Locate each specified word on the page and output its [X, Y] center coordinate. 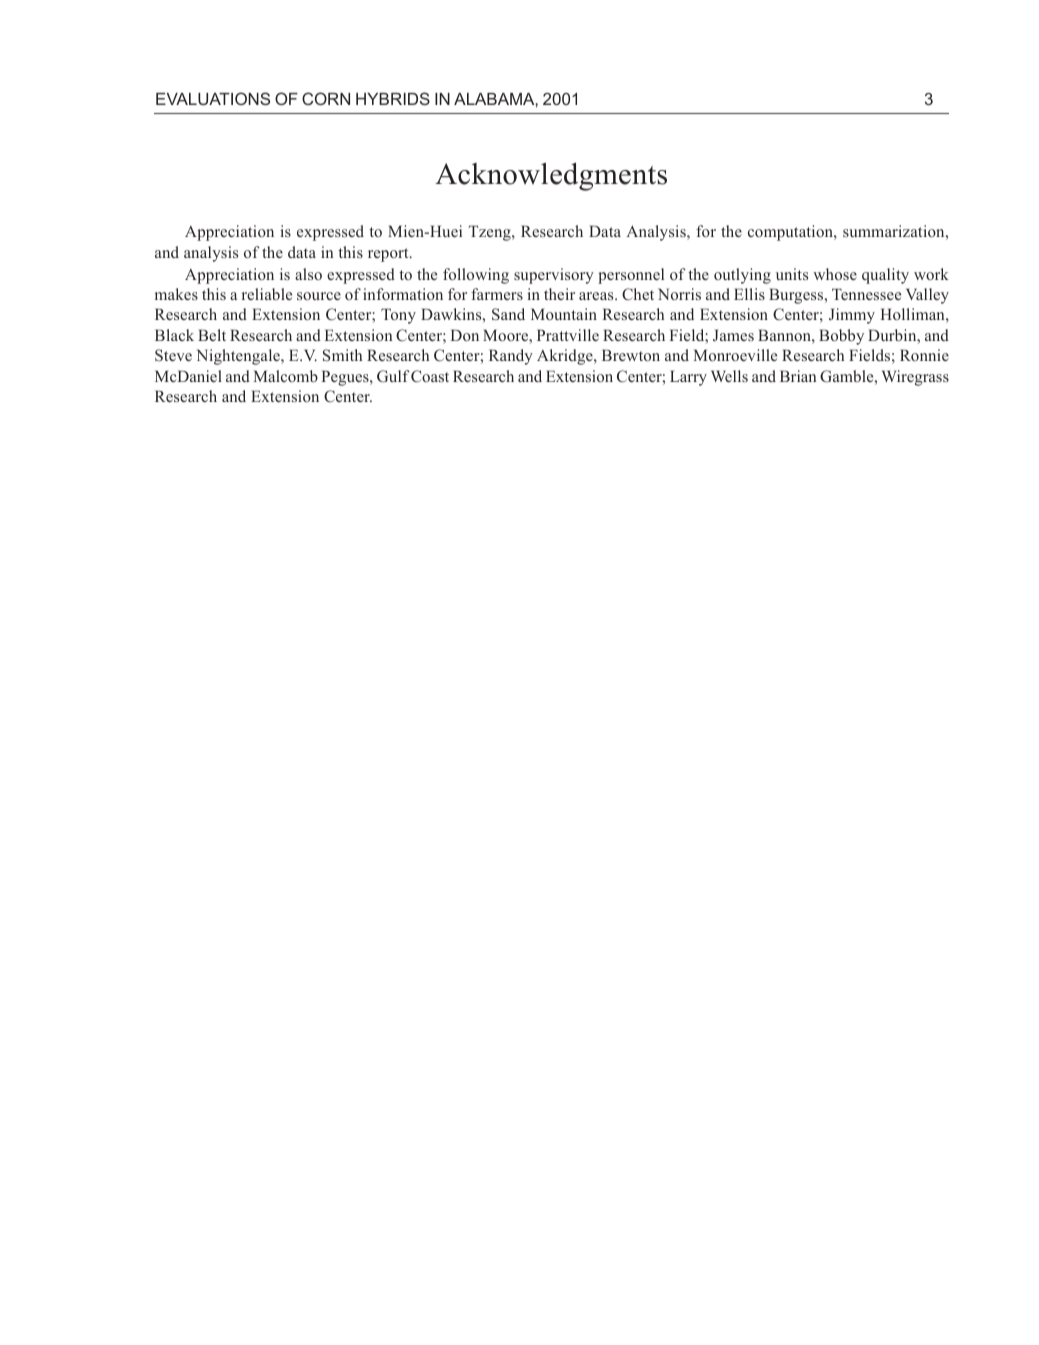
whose [835, 274]
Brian [798, 376]
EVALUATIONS [213, 98]
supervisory [554, 276]
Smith [342, 355]
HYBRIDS [393, 98]
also [308, 274]
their [559, 294]
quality [885, 276]
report [389, 255]
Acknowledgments [551, 177]
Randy [511, 357]
